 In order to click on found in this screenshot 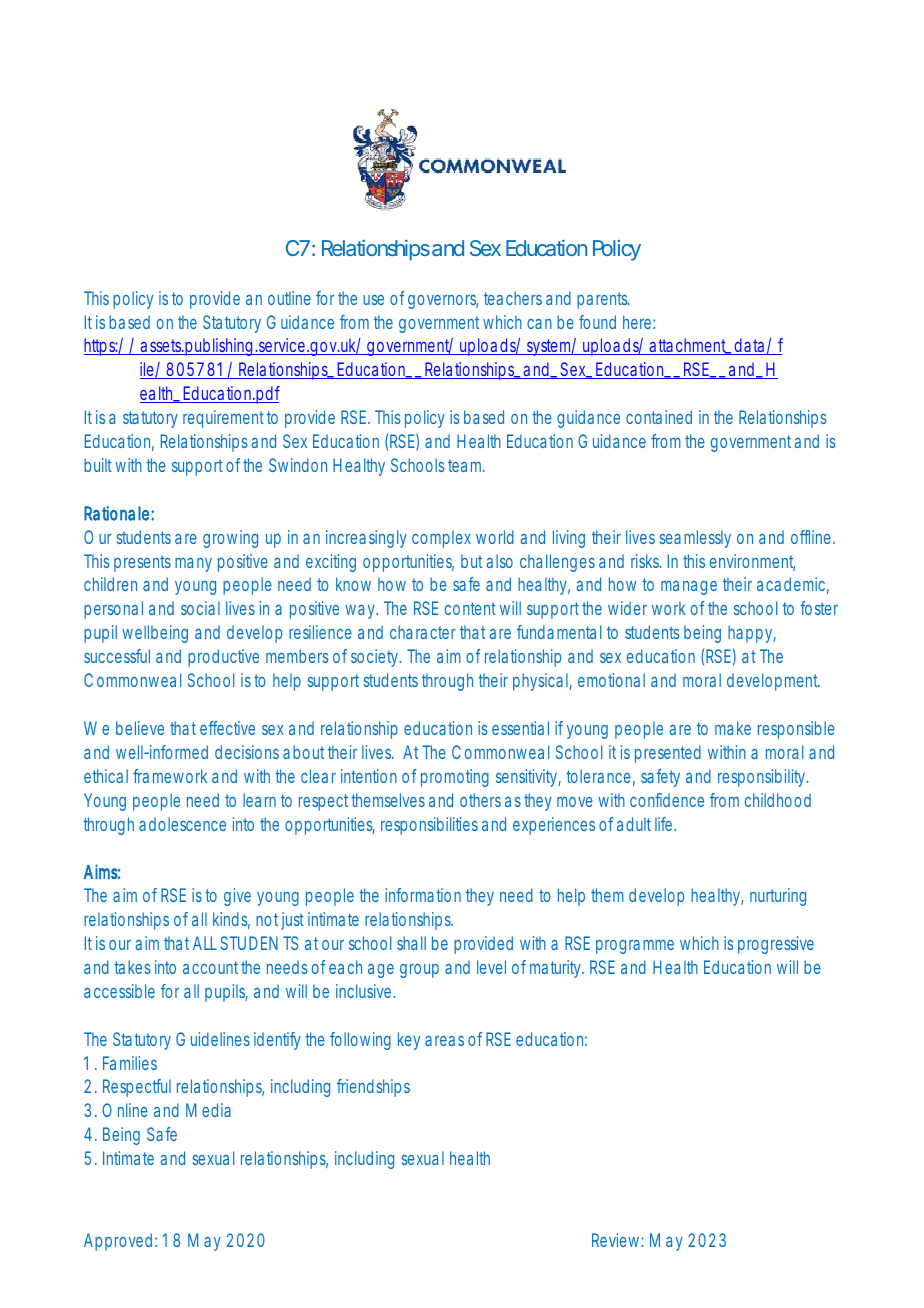, I will do `click(597, 322)`.
